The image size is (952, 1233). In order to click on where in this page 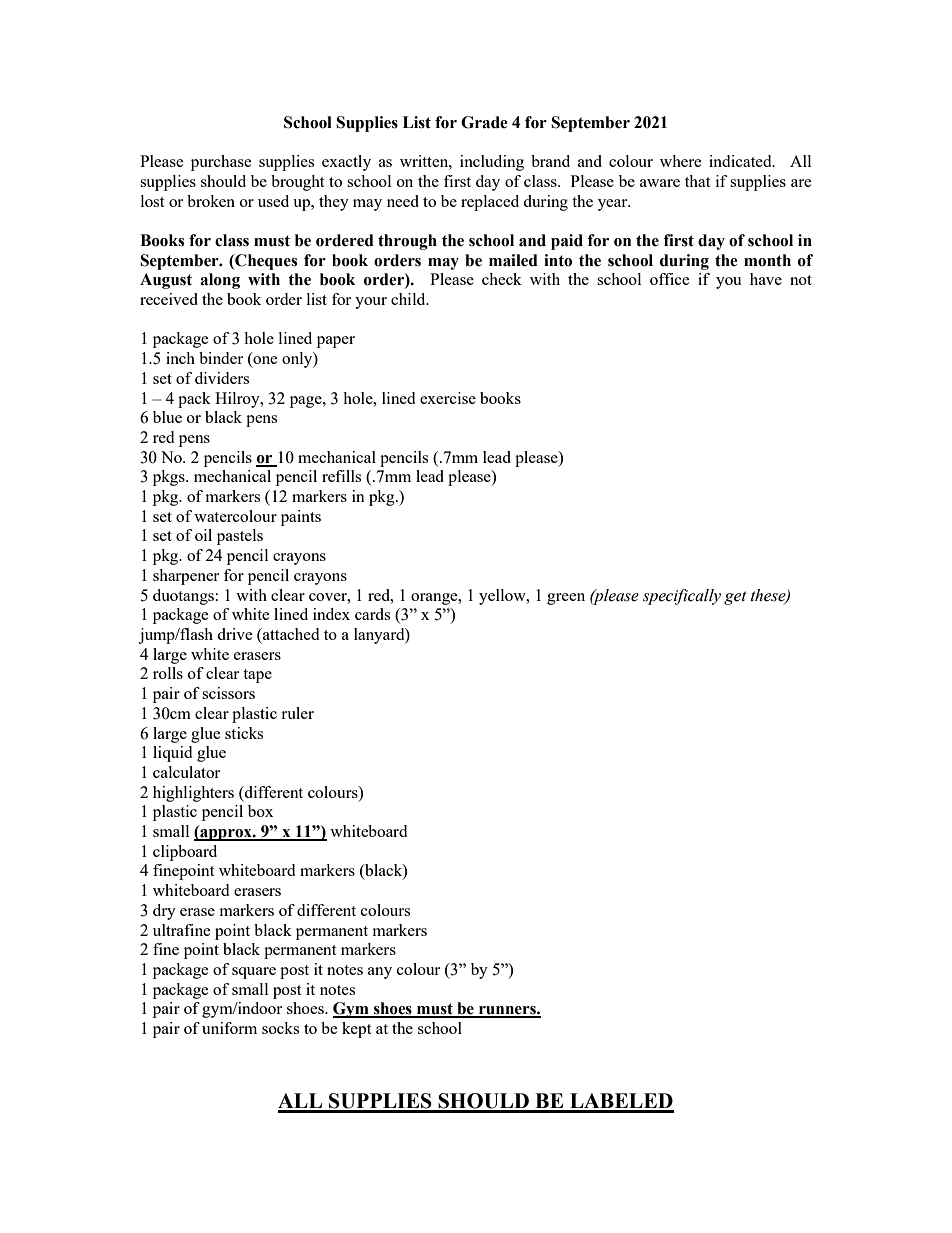, I will do `click(681, 161)`.
